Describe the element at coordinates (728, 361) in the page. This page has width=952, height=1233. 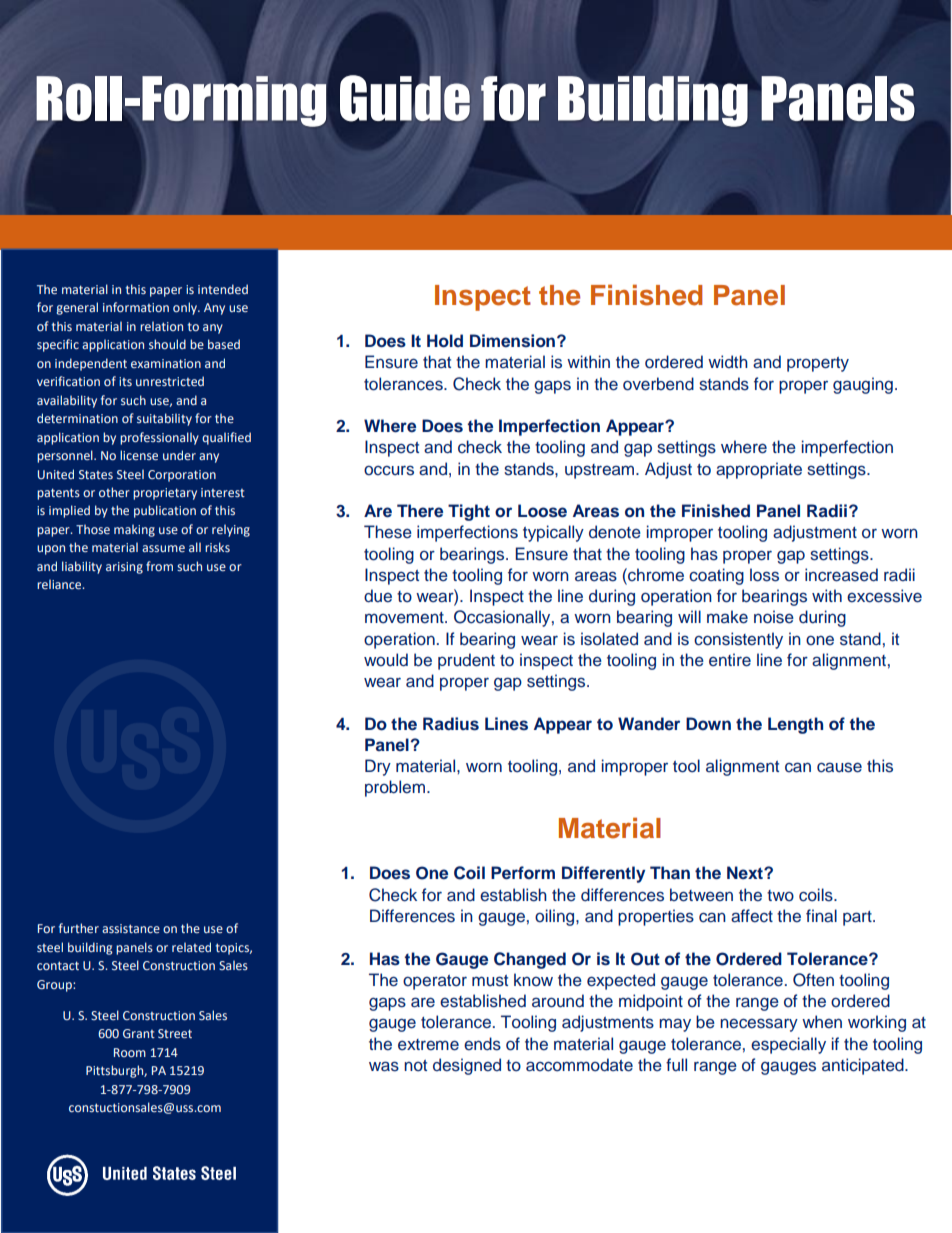
I see `width` at that location.
